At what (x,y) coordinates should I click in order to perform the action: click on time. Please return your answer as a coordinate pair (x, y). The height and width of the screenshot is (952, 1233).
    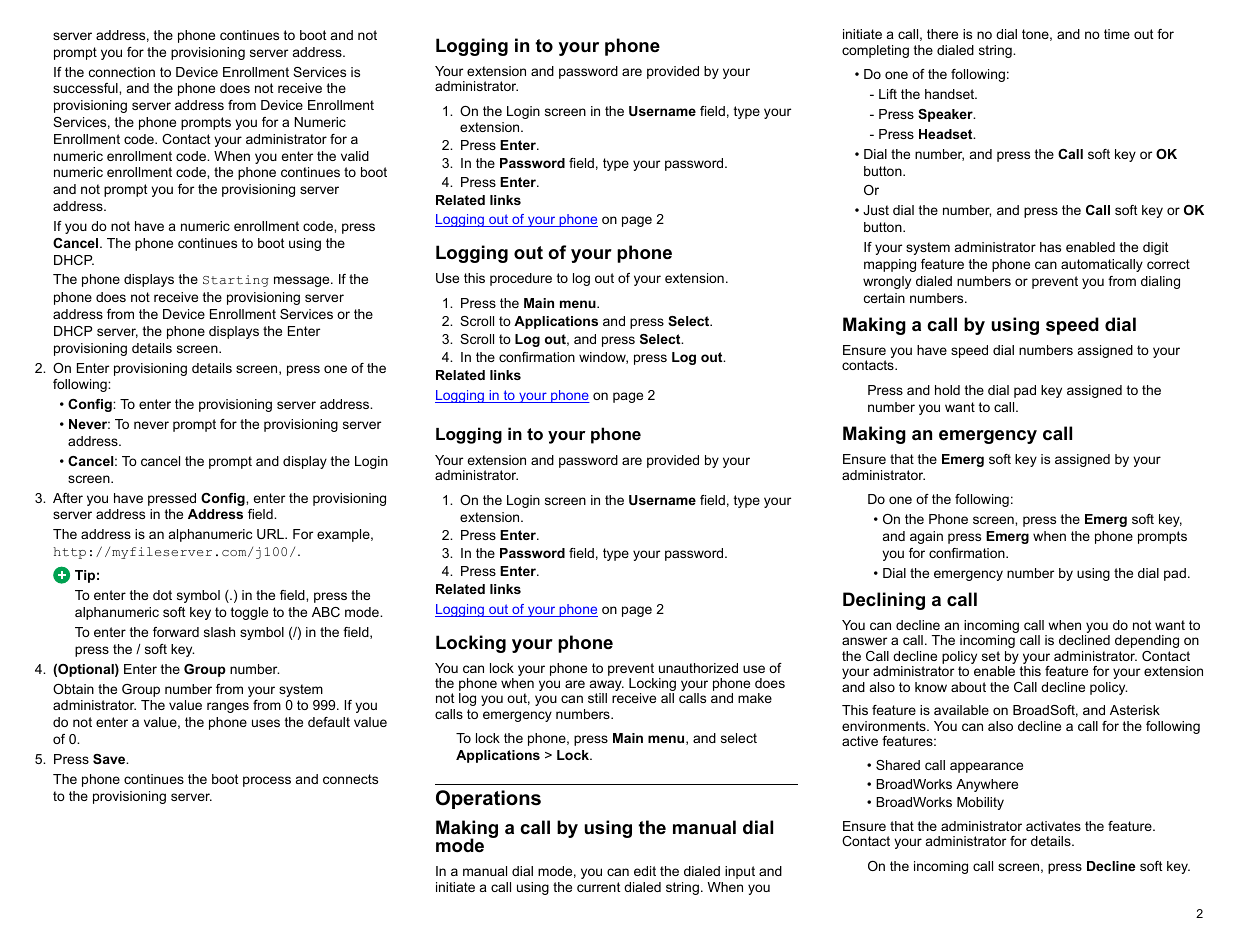
    Looking at the image, I should click on (1117, 34).
